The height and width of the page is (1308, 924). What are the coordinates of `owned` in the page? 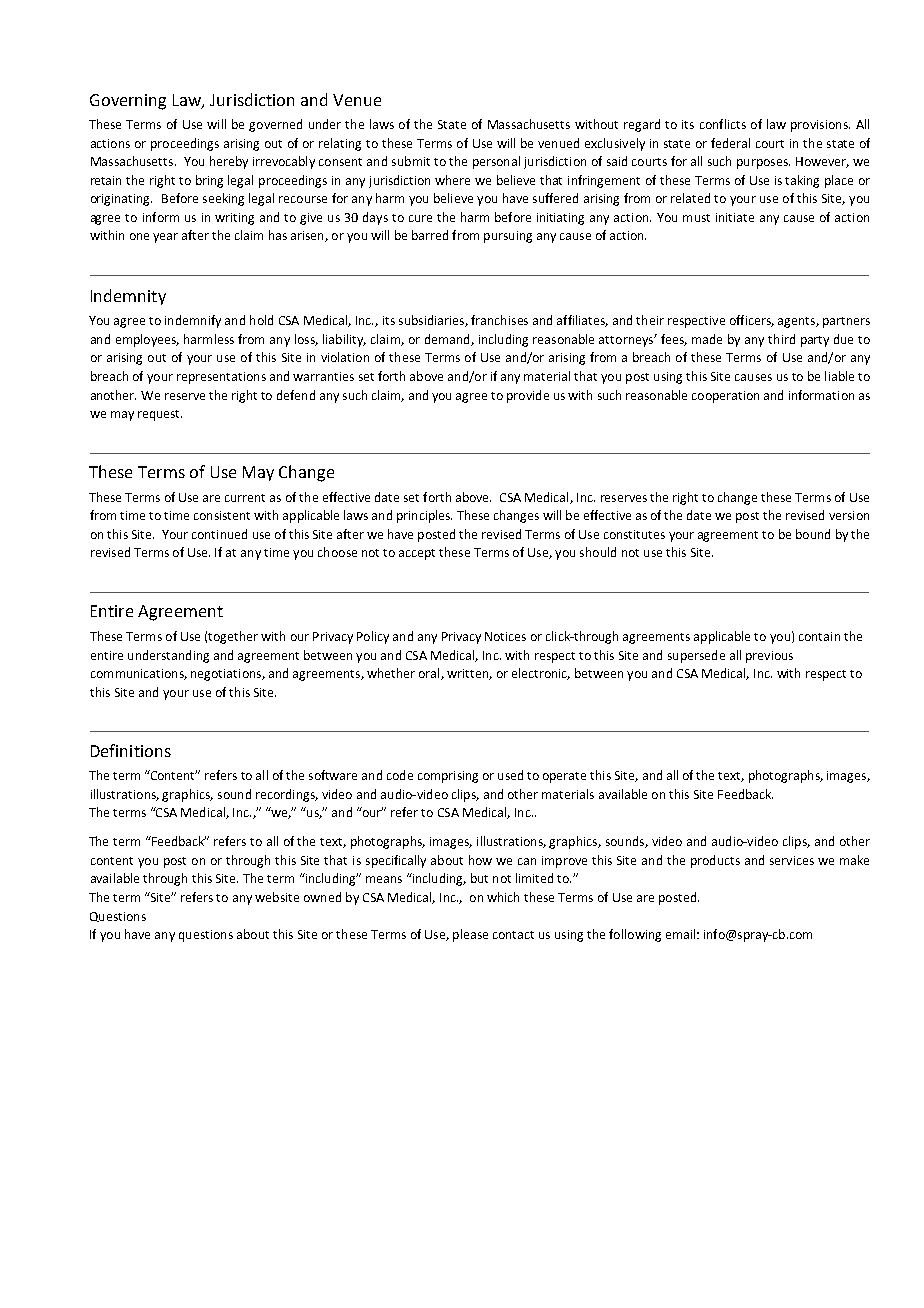 It's located at (322, 897).
